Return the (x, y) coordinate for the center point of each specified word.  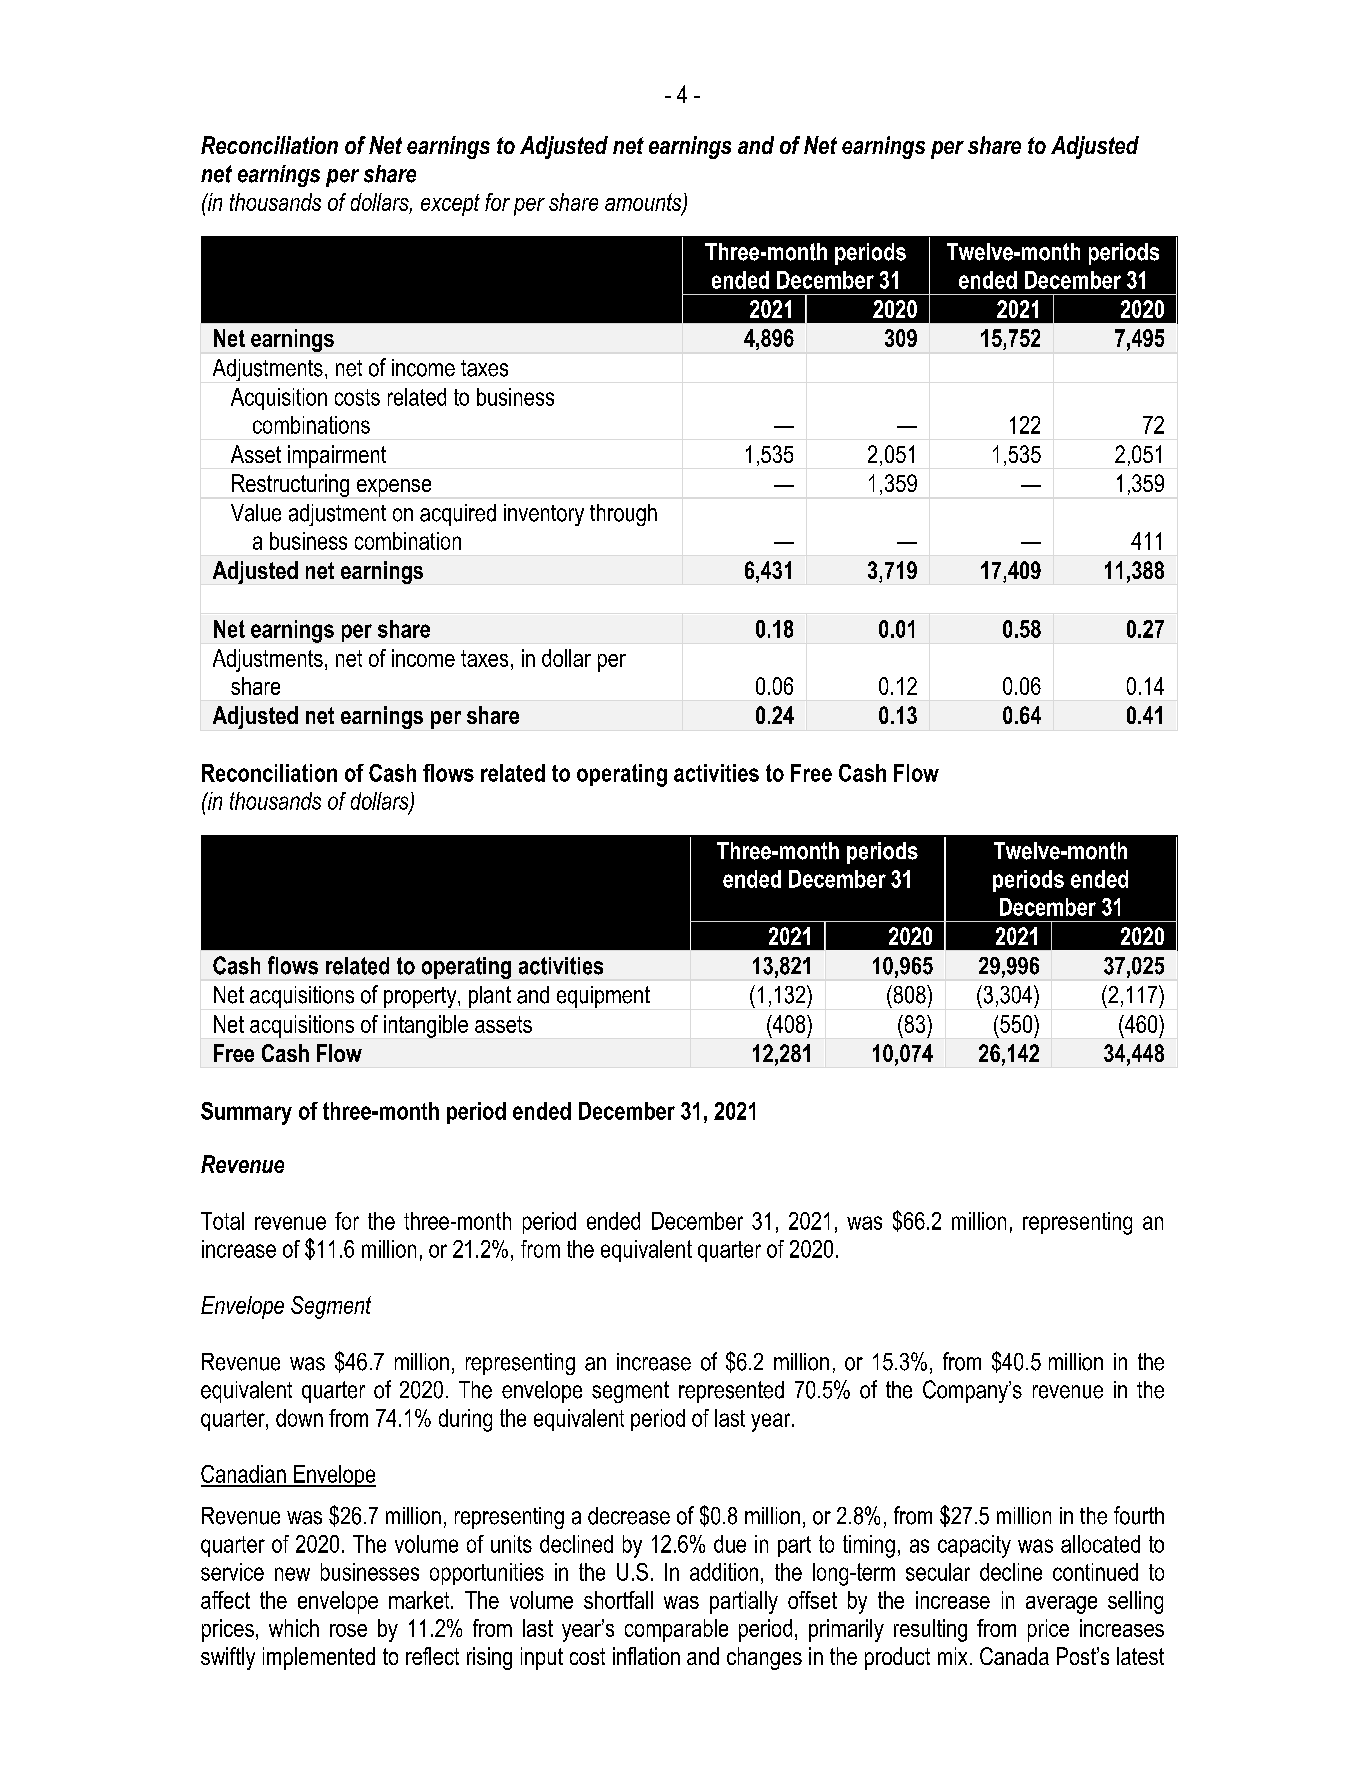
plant (490, 997)
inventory (544, 515)
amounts (644, 203)
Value (256, 513)
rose (348, 1630)
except (450, 205)
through (623, 515)
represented (731, 1392)
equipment (603, 997)
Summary (246, 1113)
